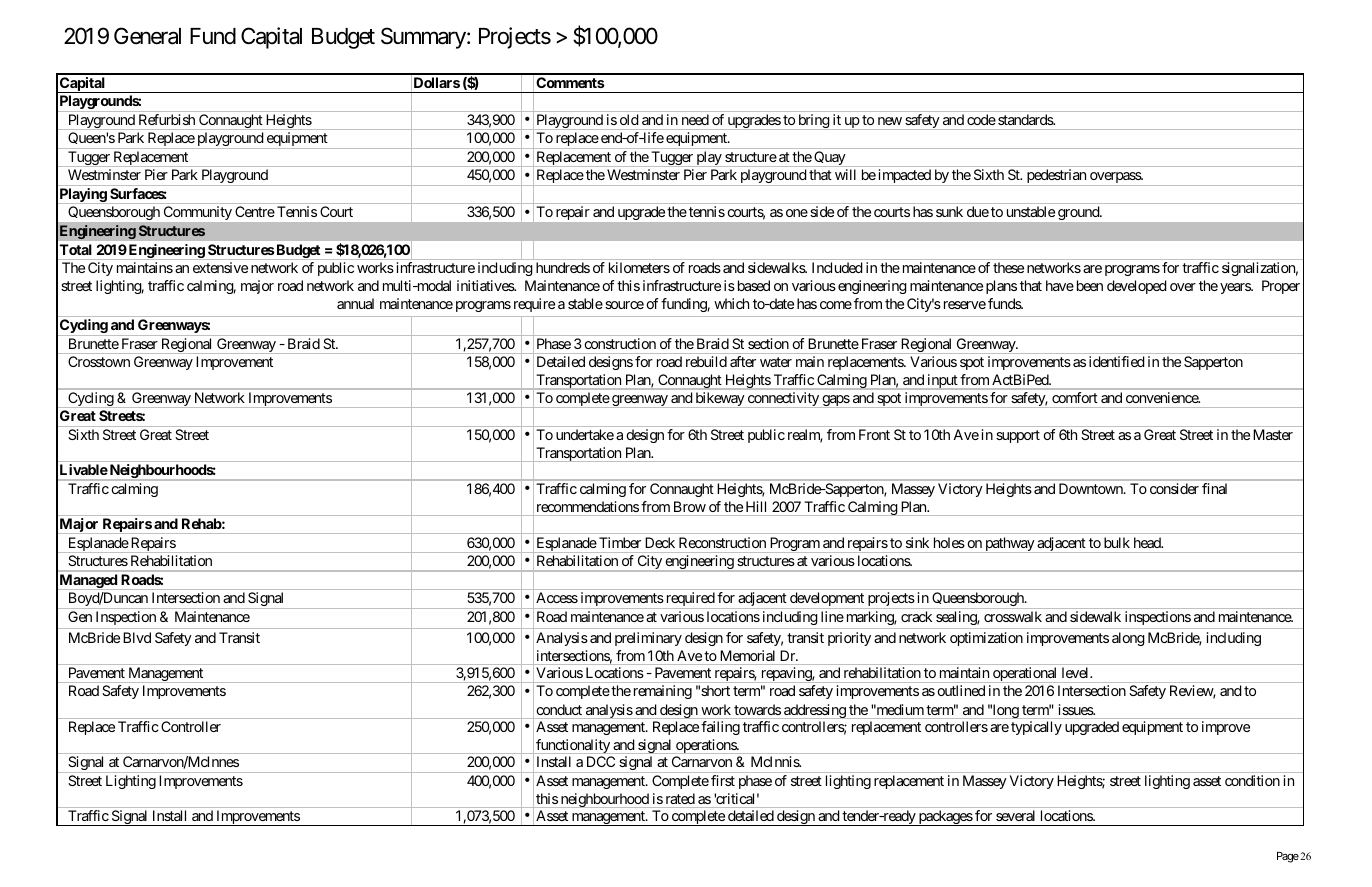 The image size is (1372, 887). What do you see at coordinates (1117, 542) in the document?
I see `bulk` at bounding box center [1117, 542].
